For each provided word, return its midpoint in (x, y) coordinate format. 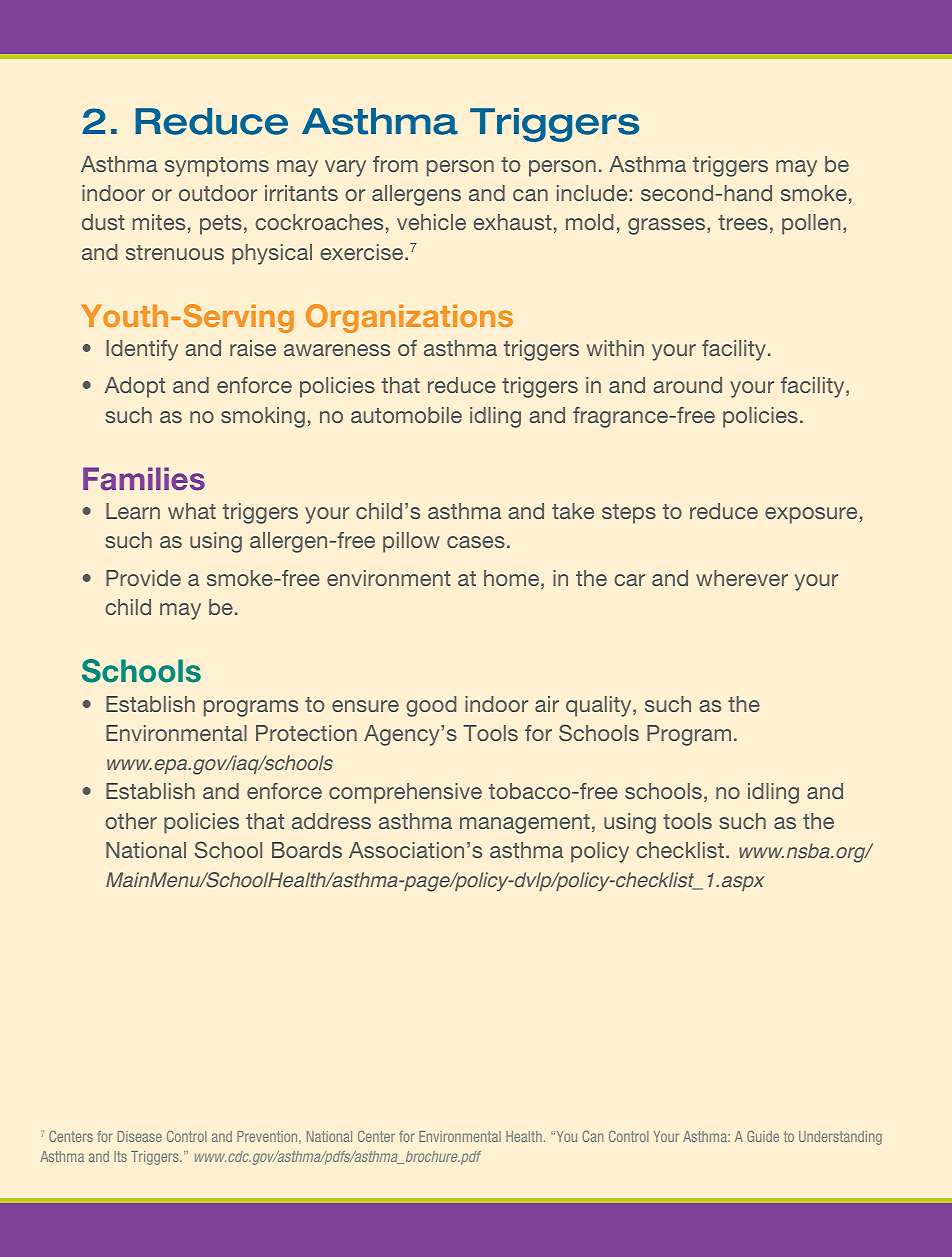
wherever (742, 578)
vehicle (431, 222)
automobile (406, 415)
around (687, 385)
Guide (763, 1136)
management (525, 824)
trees (743, 222)
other (131, 821)
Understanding (840, 1138)
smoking (263, 417)
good (431, 706)
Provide (143, 578)
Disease (140, 1136)
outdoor (218, 193)
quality (600, 706)
